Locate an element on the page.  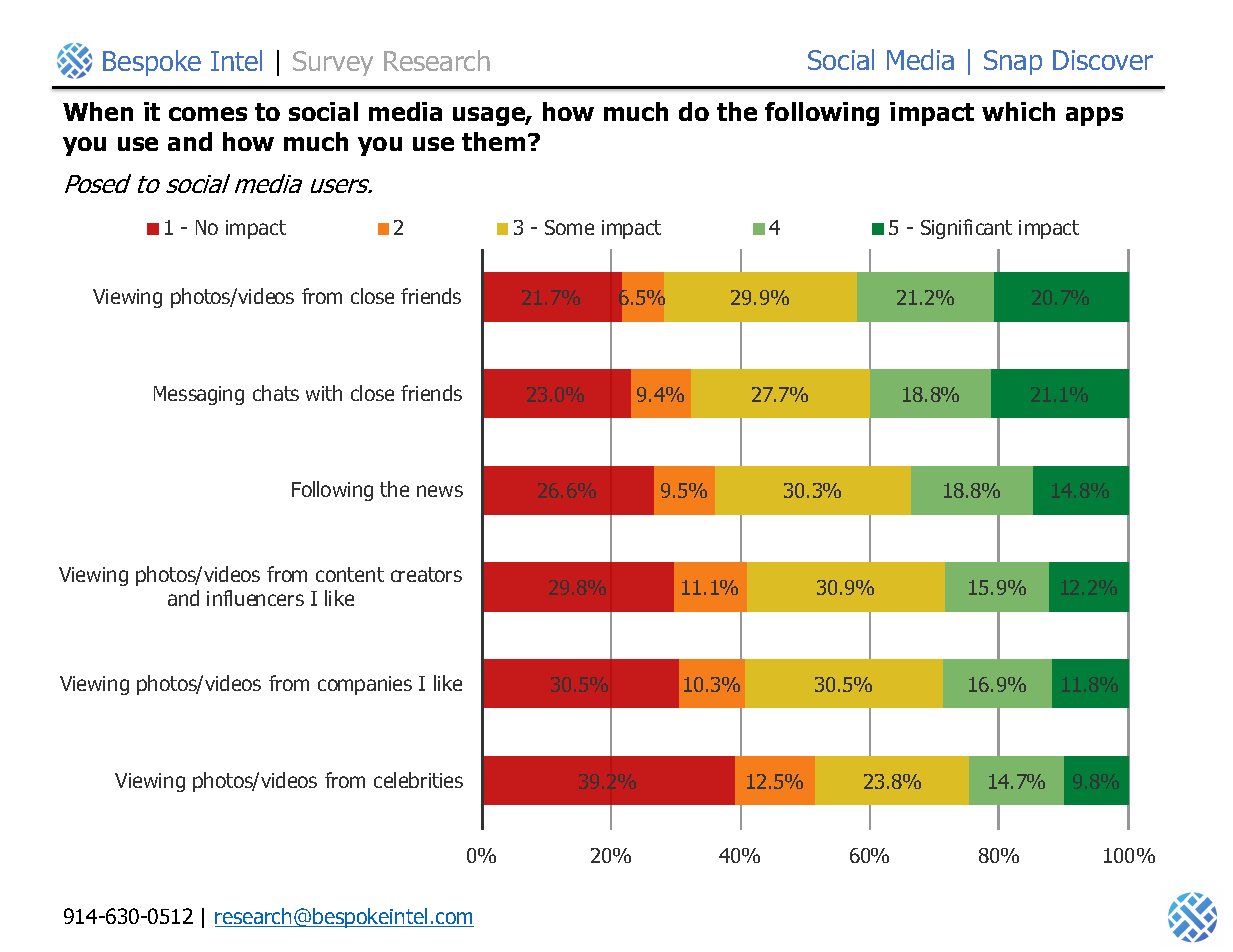
news is located at coordinates (440, 491).
